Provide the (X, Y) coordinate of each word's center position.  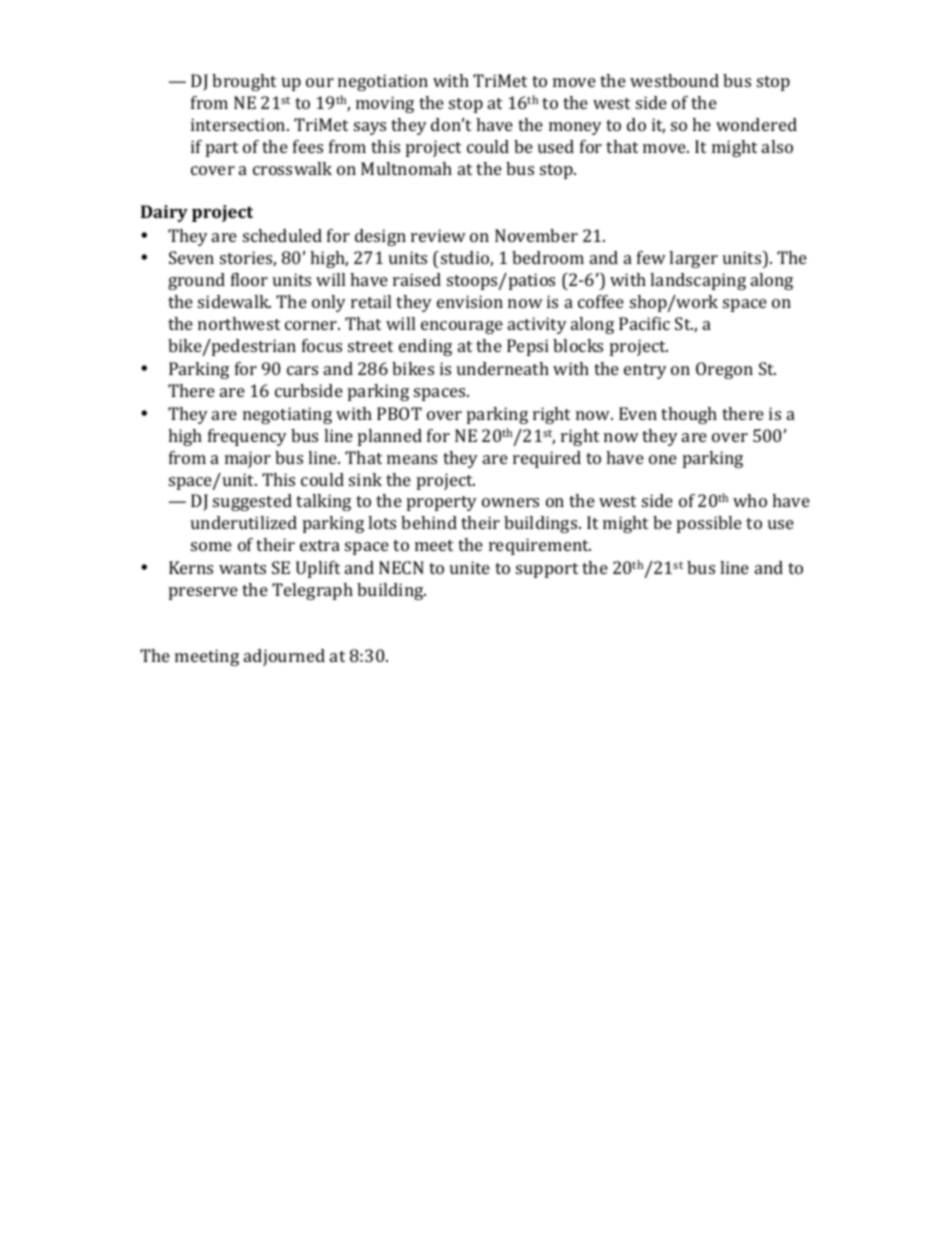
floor (249, 279)
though (689, 415)
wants (242, 568)
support (547, 570)
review (438, 235)
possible (709, 524)
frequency (247, 437)
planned (390, 437)
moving (385, 104)
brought (244, 82)
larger (693, 259)
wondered (756, 124)
